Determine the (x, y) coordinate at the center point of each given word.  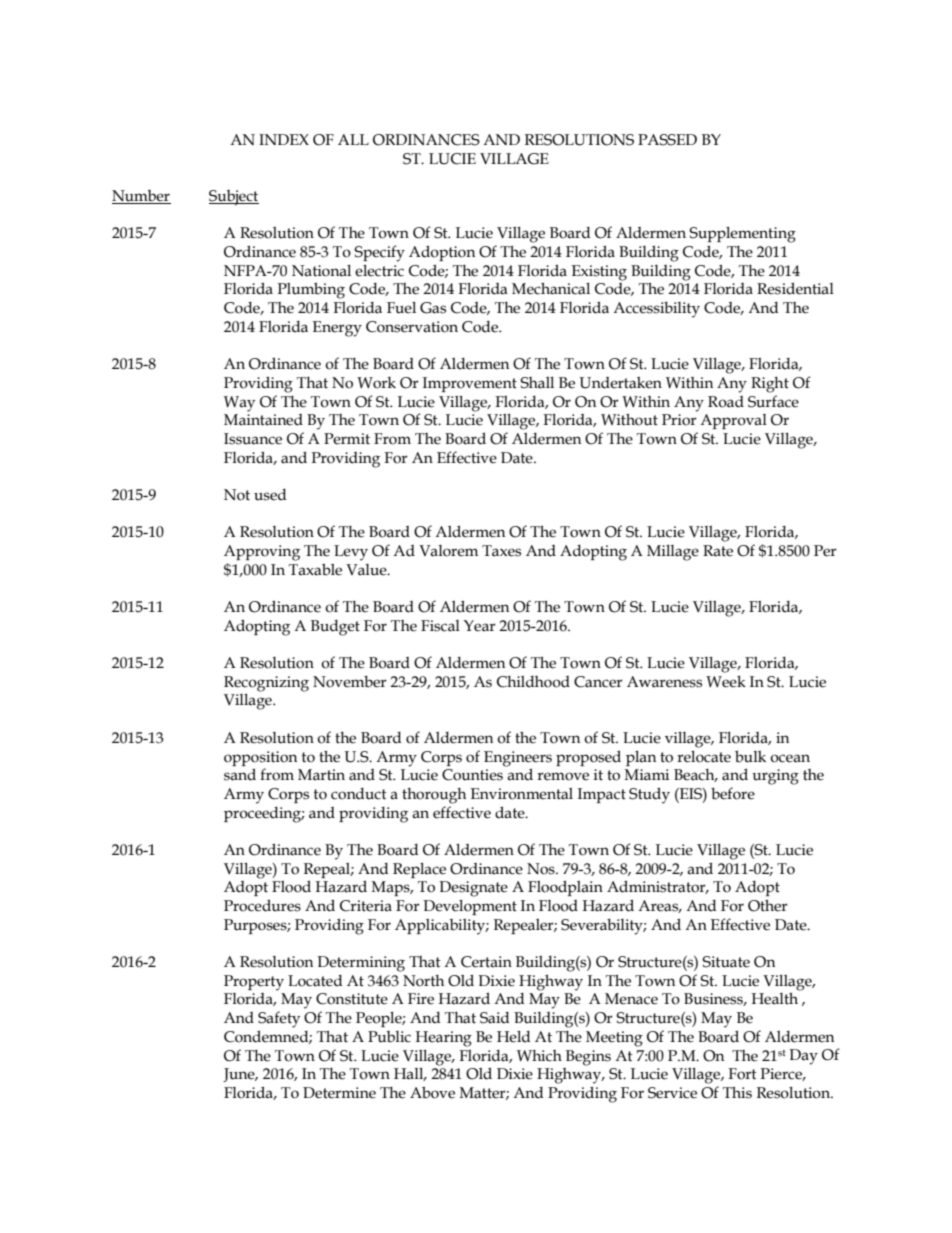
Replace (419, 870)
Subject (234, 198)
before (733, 793)
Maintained (263, 418)
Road (726, 402)
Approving (262, 553)
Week (726, 681)
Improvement (470, 384)
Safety (279, 1019)
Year (480, 626)
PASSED (667, 140)
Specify (379, 253)
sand (240, 774)
